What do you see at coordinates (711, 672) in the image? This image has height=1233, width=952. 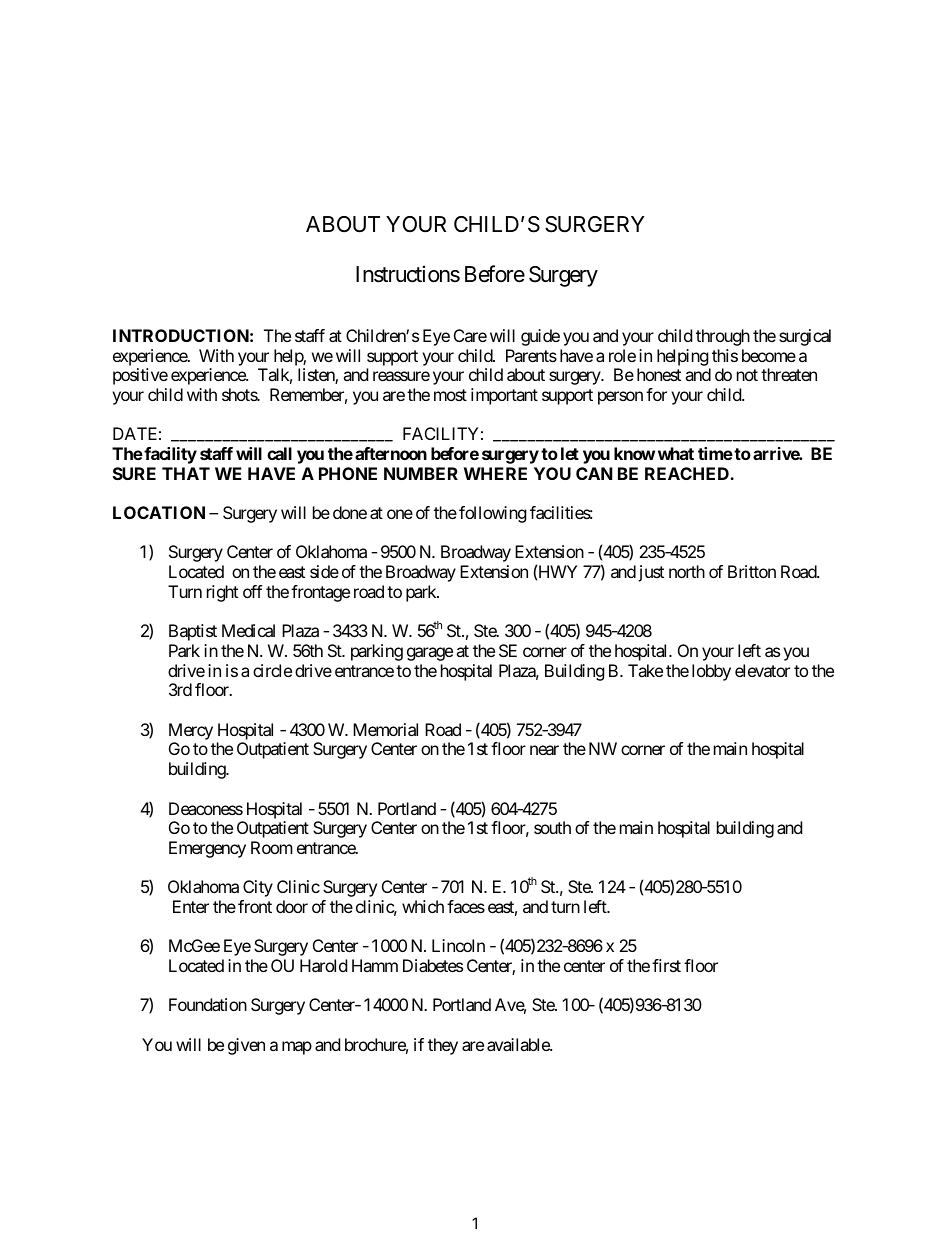 I see `lobby` at bounding box center [711, 672].
